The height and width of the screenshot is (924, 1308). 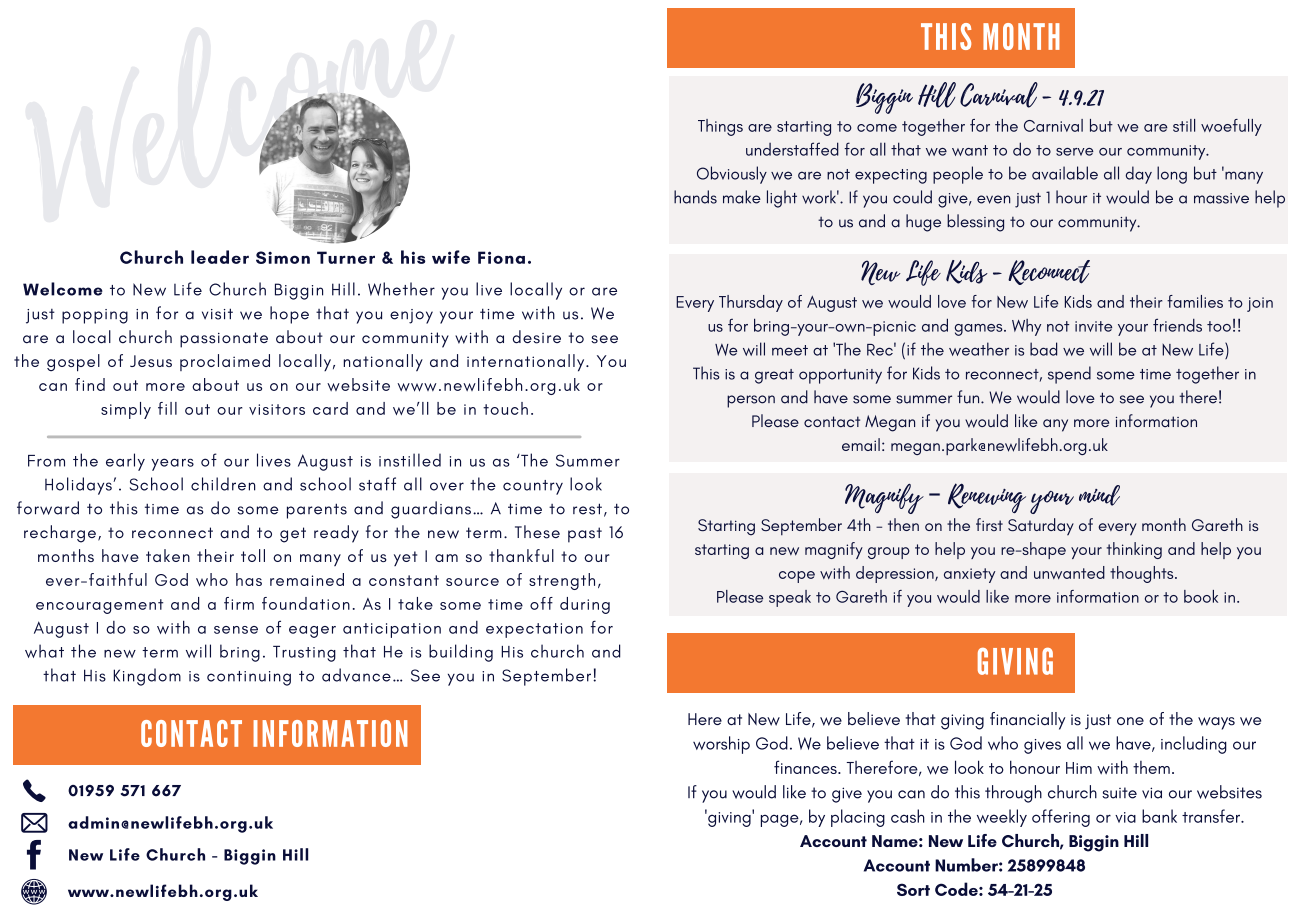 I want to click on children, so click(x=223, y=484).
